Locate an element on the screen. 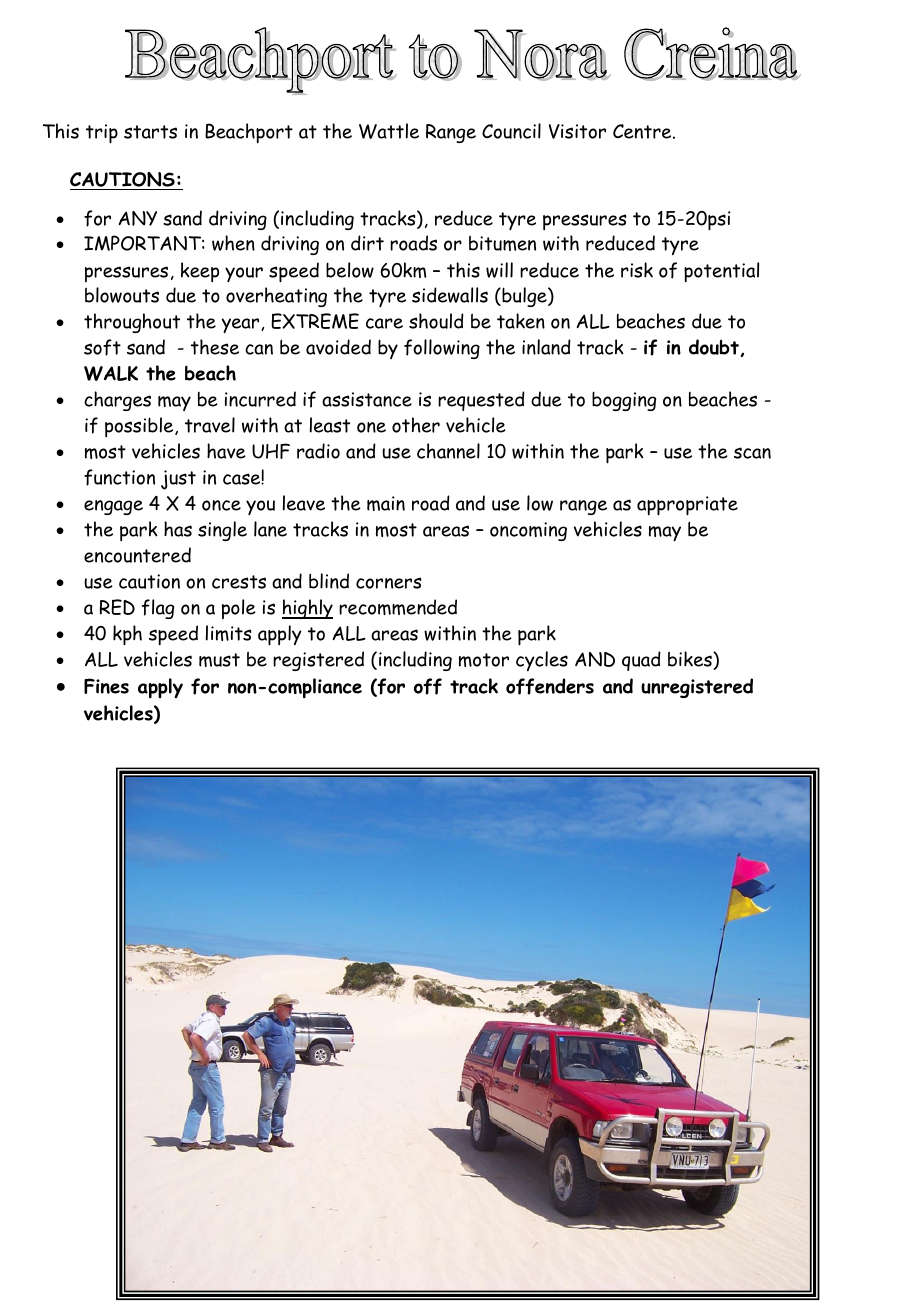 The image size is (924, 1308). travel is located at coordinates (210, 425).
